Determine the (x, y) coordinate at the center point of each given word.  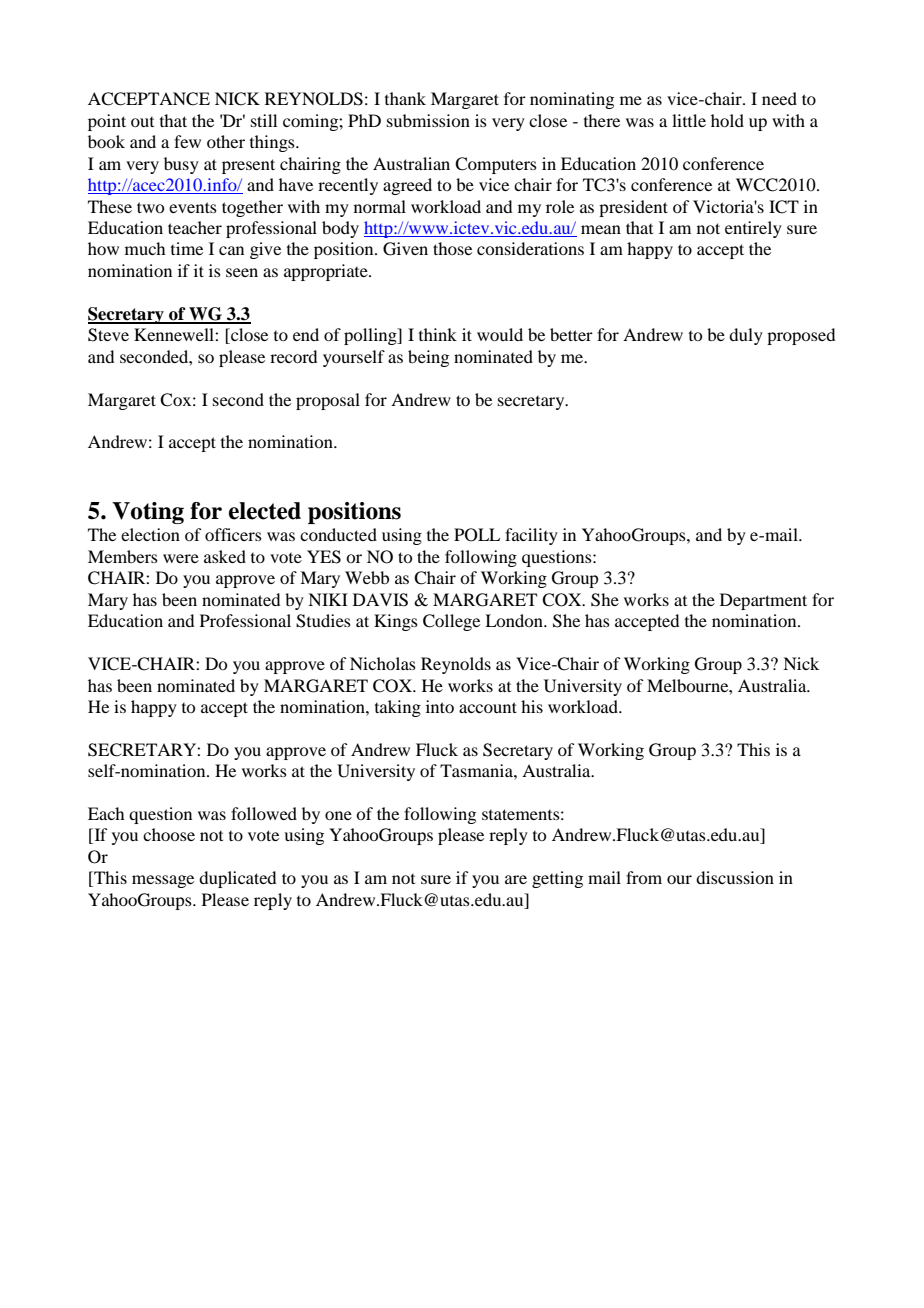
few (187, 141)
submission (428, 120)
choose (169, 834)
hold (727, 120)
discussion (735, 877)
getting (557, 879)
